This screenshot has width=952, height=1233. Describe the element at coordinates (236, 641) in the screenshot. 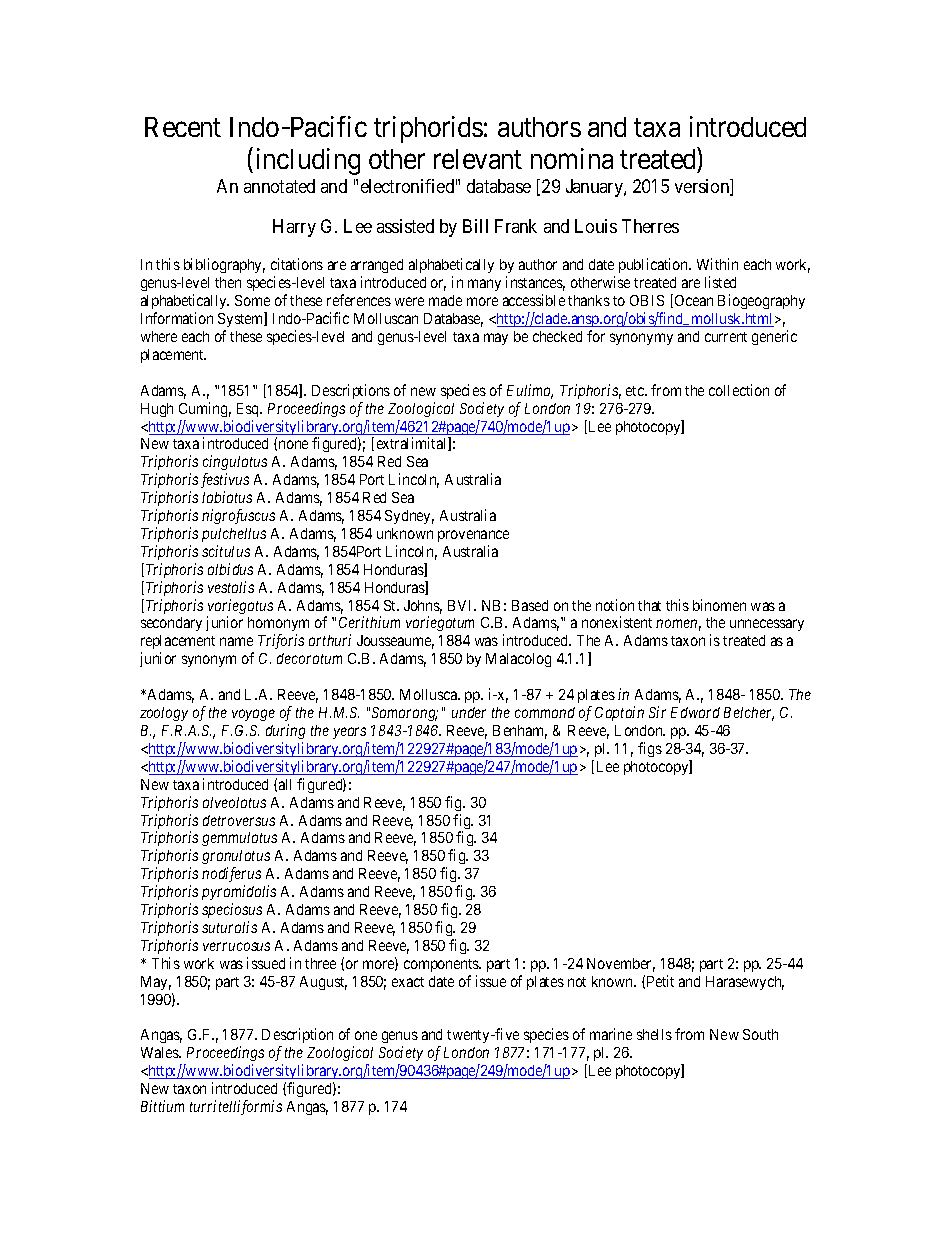

I see `name` at that location.
